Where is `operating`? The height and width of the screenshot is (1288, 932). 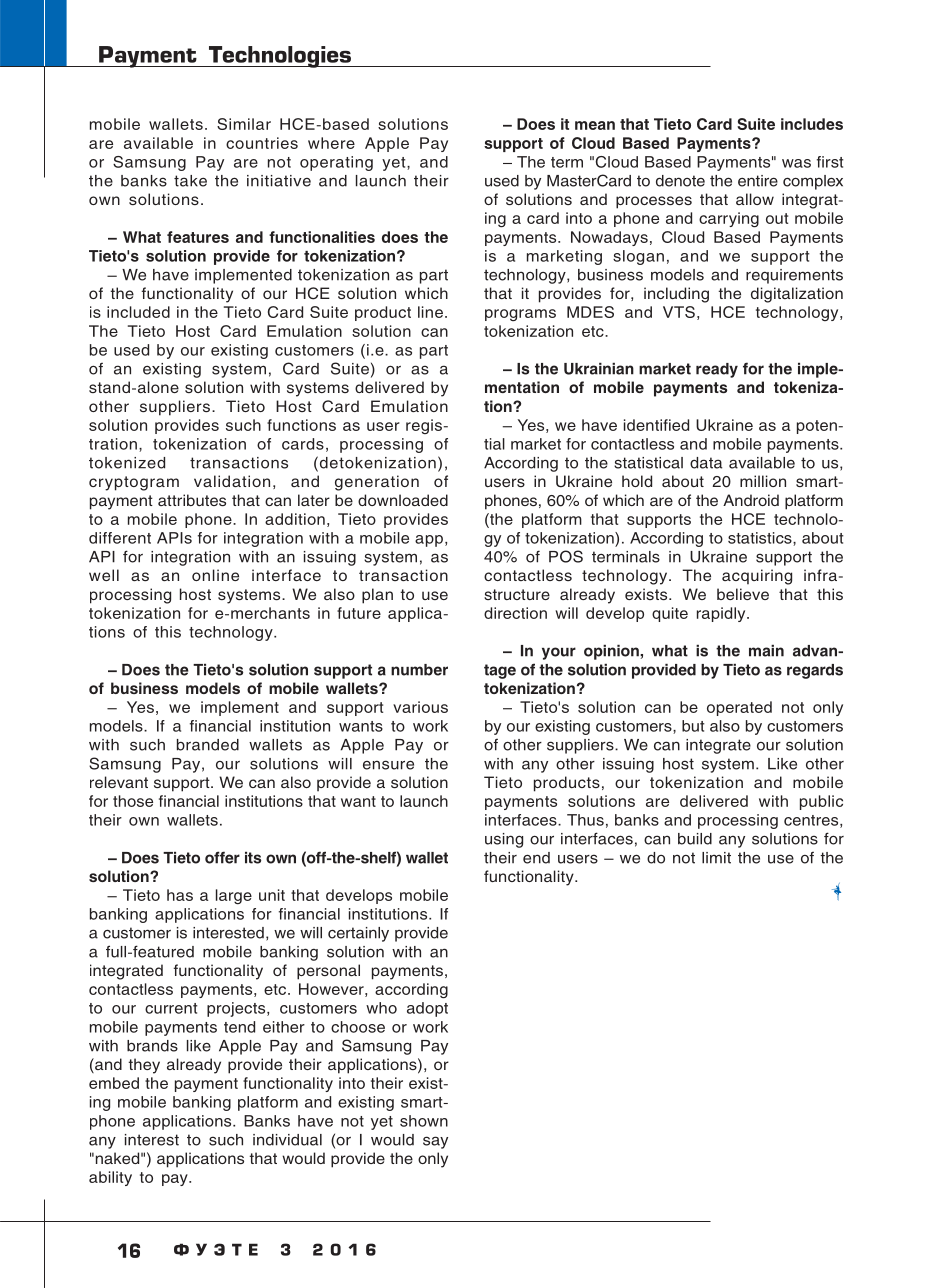
operating is located at coordinates (336, 163).
